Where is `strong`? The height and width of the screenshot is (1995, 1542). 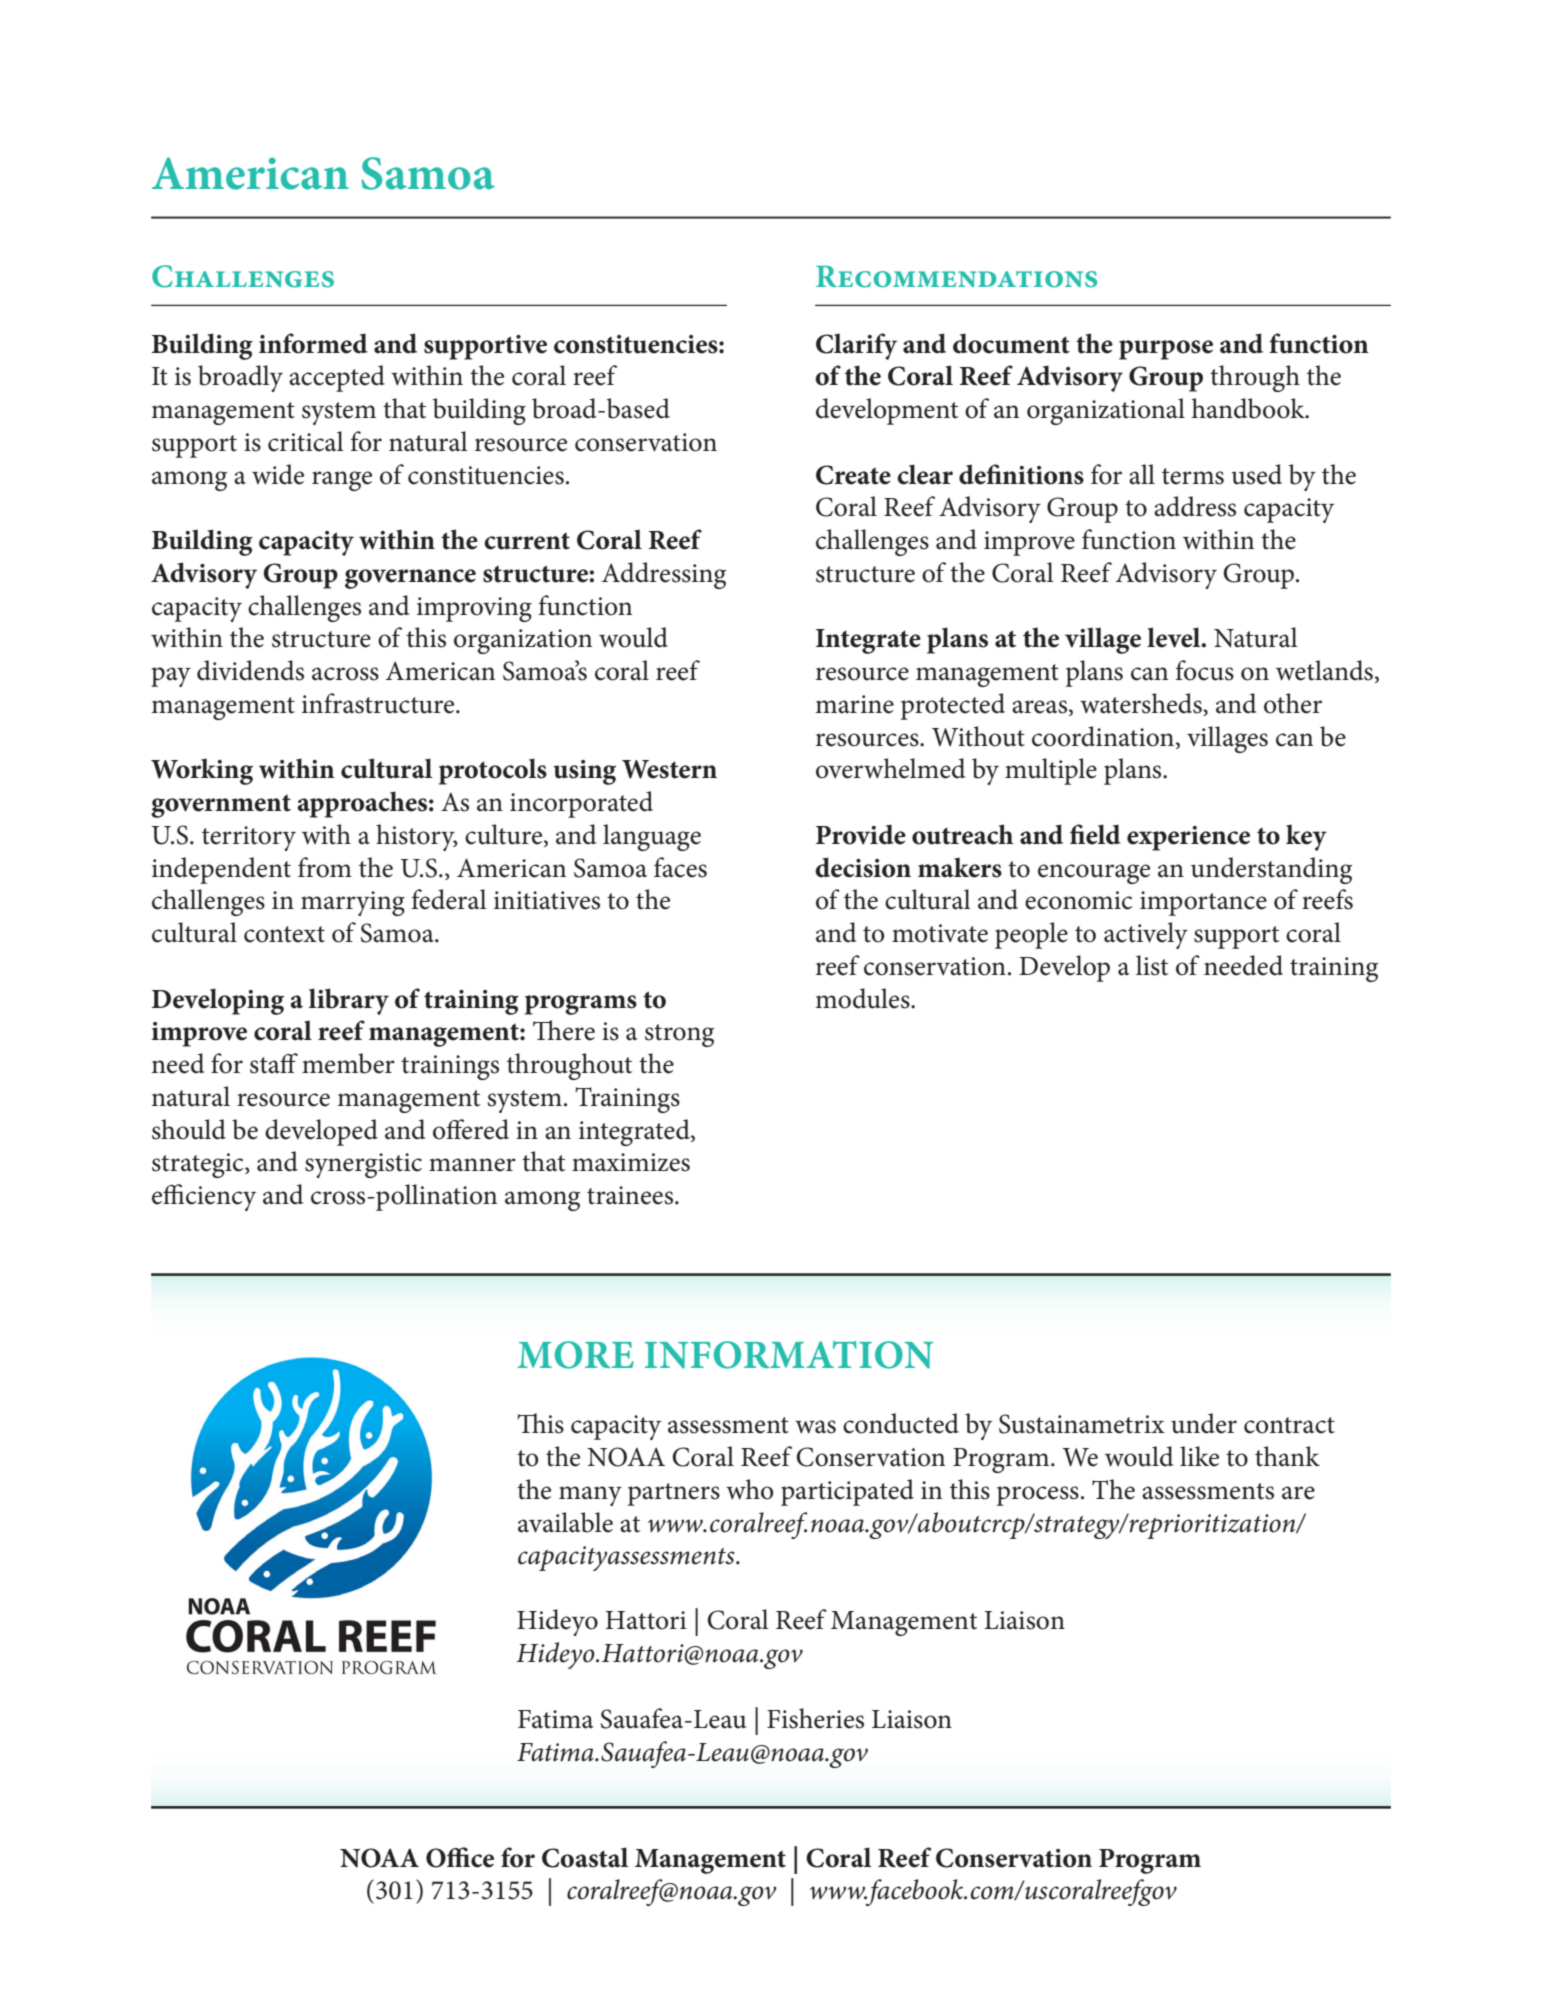
strong is located at coordinates (679, 1035).
